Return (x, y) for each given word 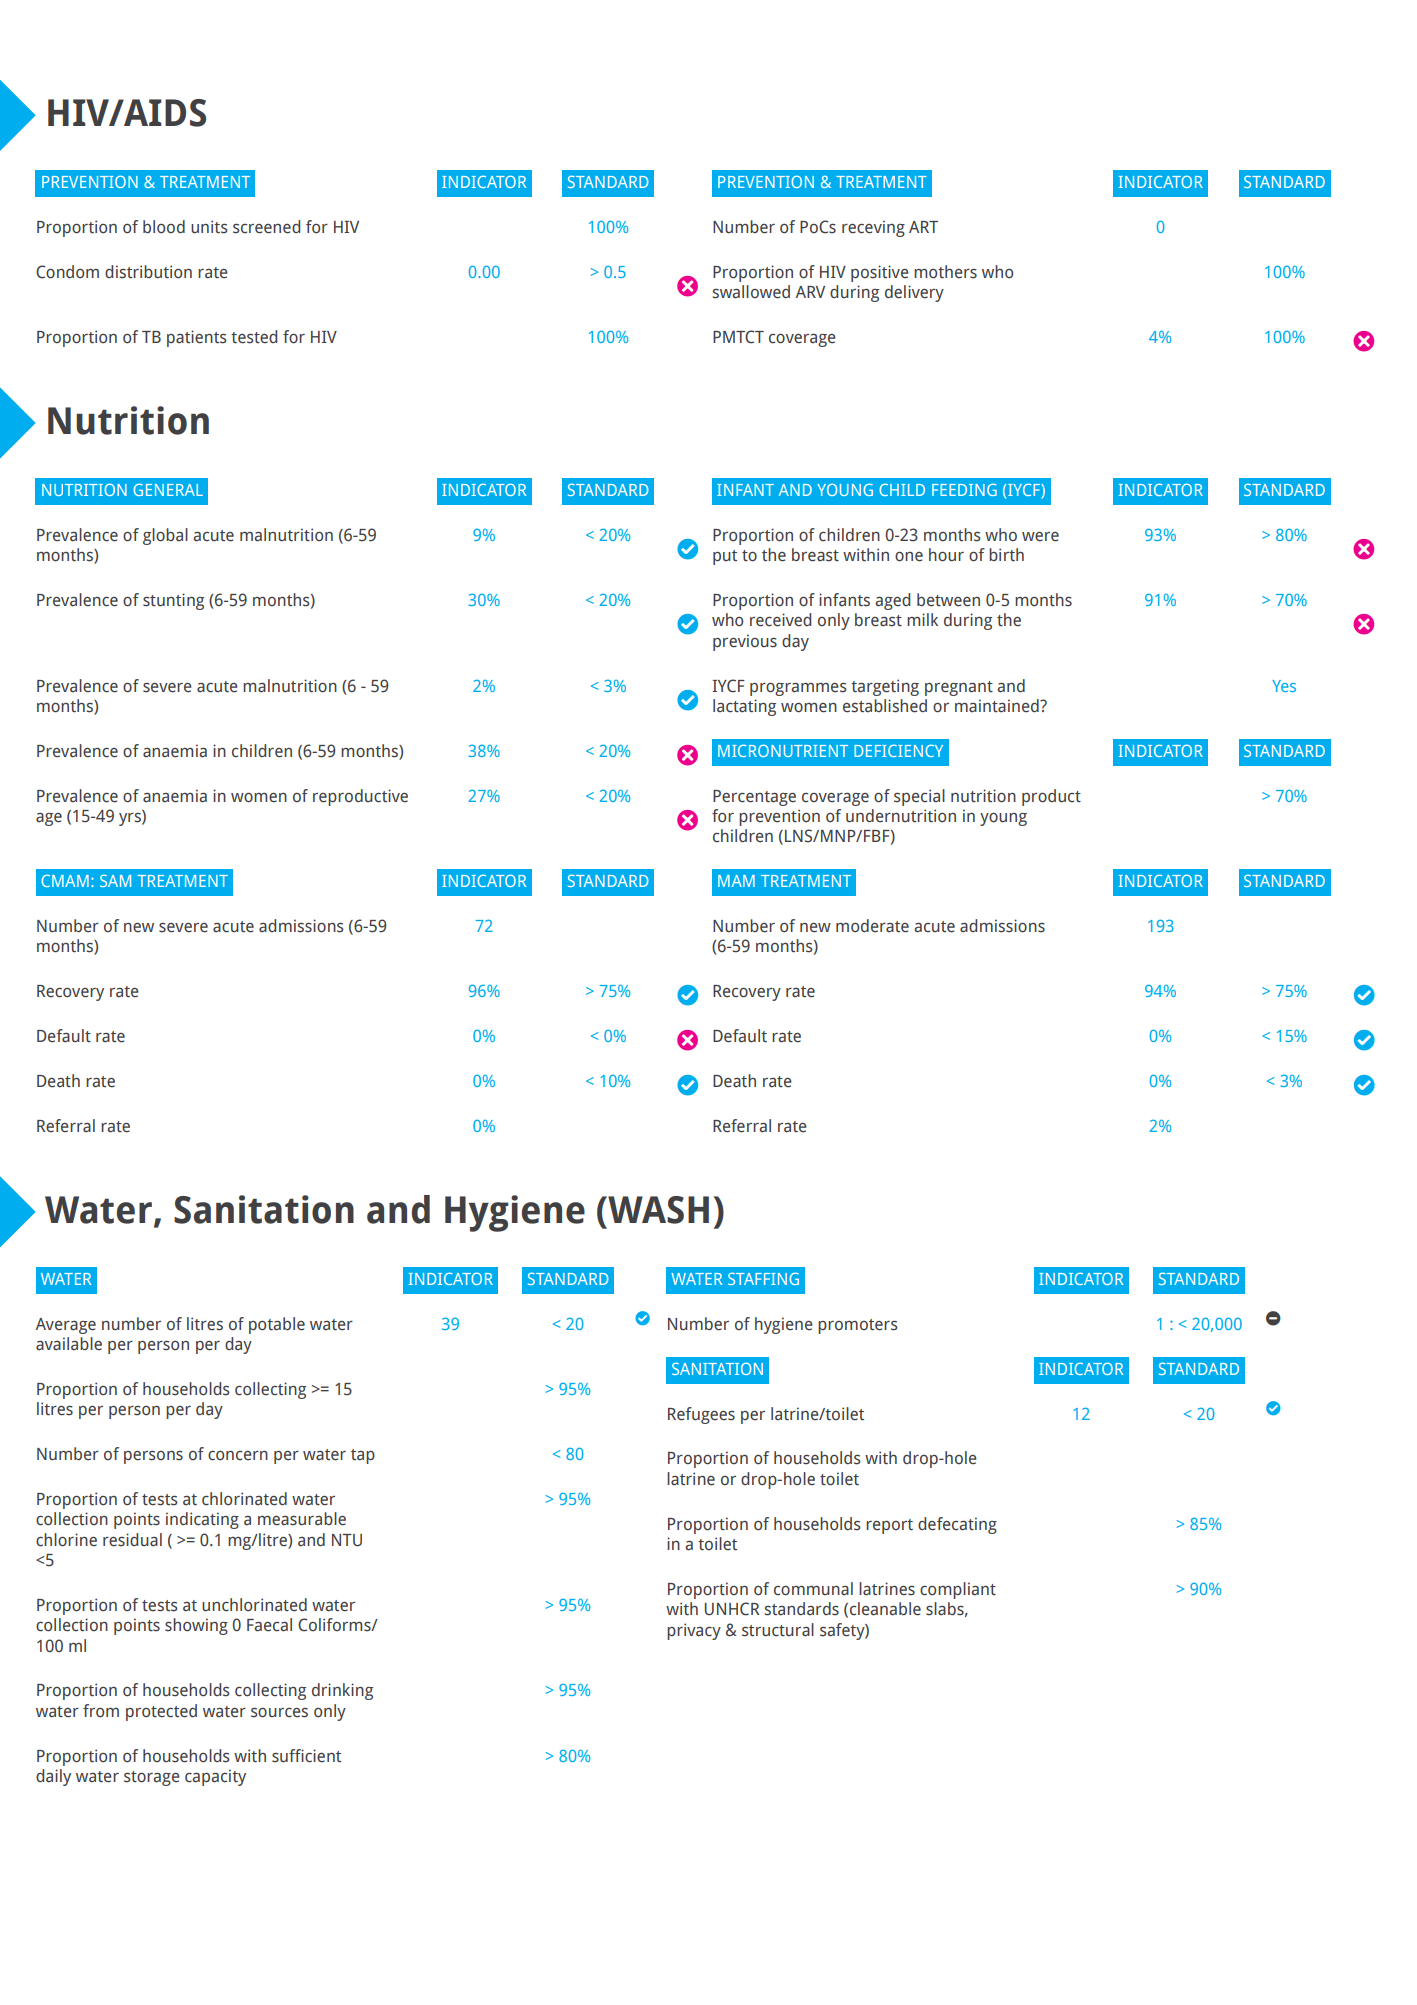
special (919, 797)
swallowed (751, 292)
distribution (148, 272)
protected (161, 1712)
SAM (115, 880)
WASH (657, 1210)
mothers (945, 272)
